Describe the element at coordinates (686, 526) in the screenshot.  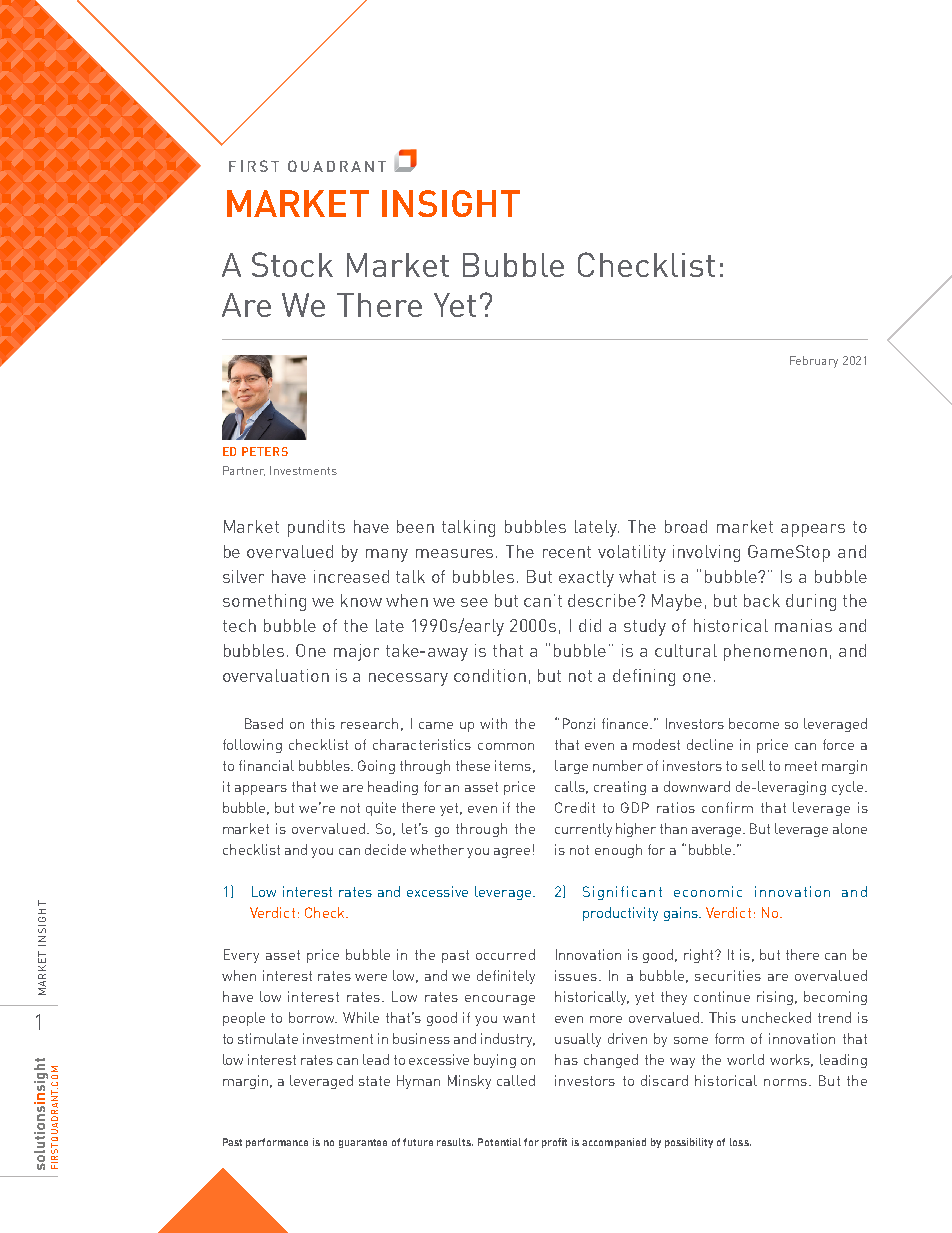
I see `broad` at that location.
